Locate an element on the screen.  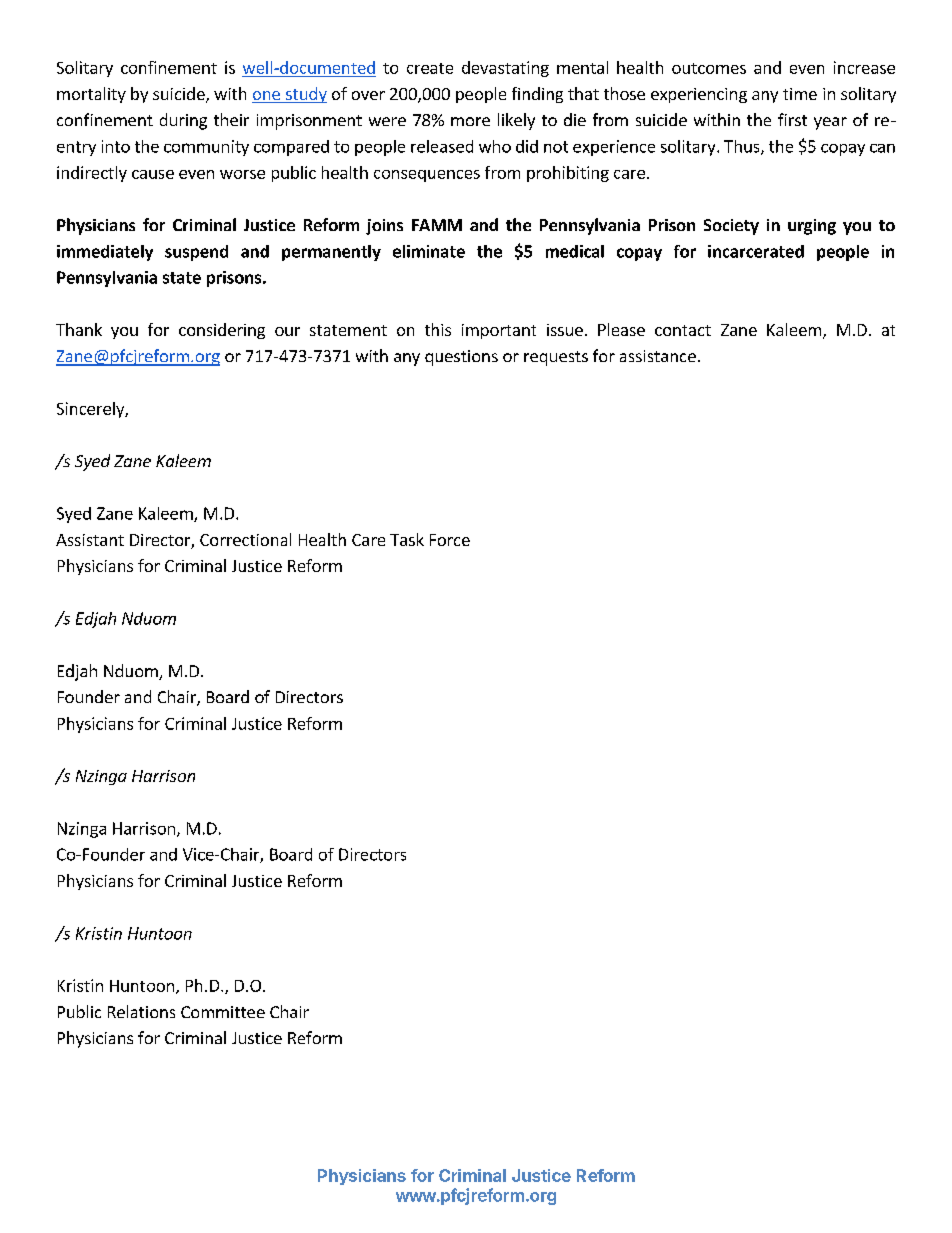
more is located at coordinates (470, 121).
